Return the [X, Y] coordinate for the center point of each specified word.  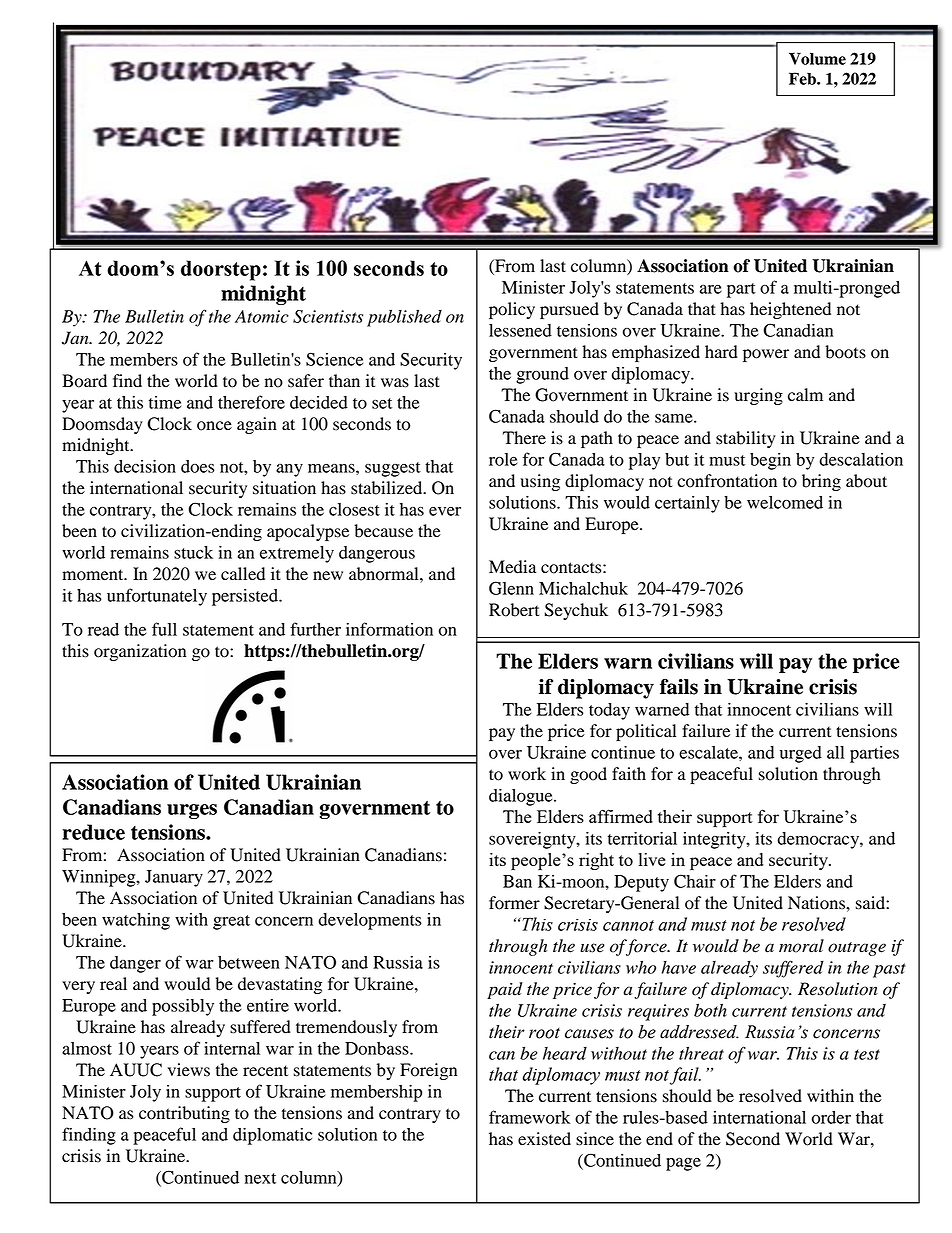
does [198, 466]
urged [801, 754]
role [503, 459]
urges [192, 811]
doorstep [221, 270]
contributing [184, 1114]
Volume [817, 58]
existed [544, 1139]
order [831, 1117]
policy [512, 310]
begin [770, 461]
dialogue [522, 797]
